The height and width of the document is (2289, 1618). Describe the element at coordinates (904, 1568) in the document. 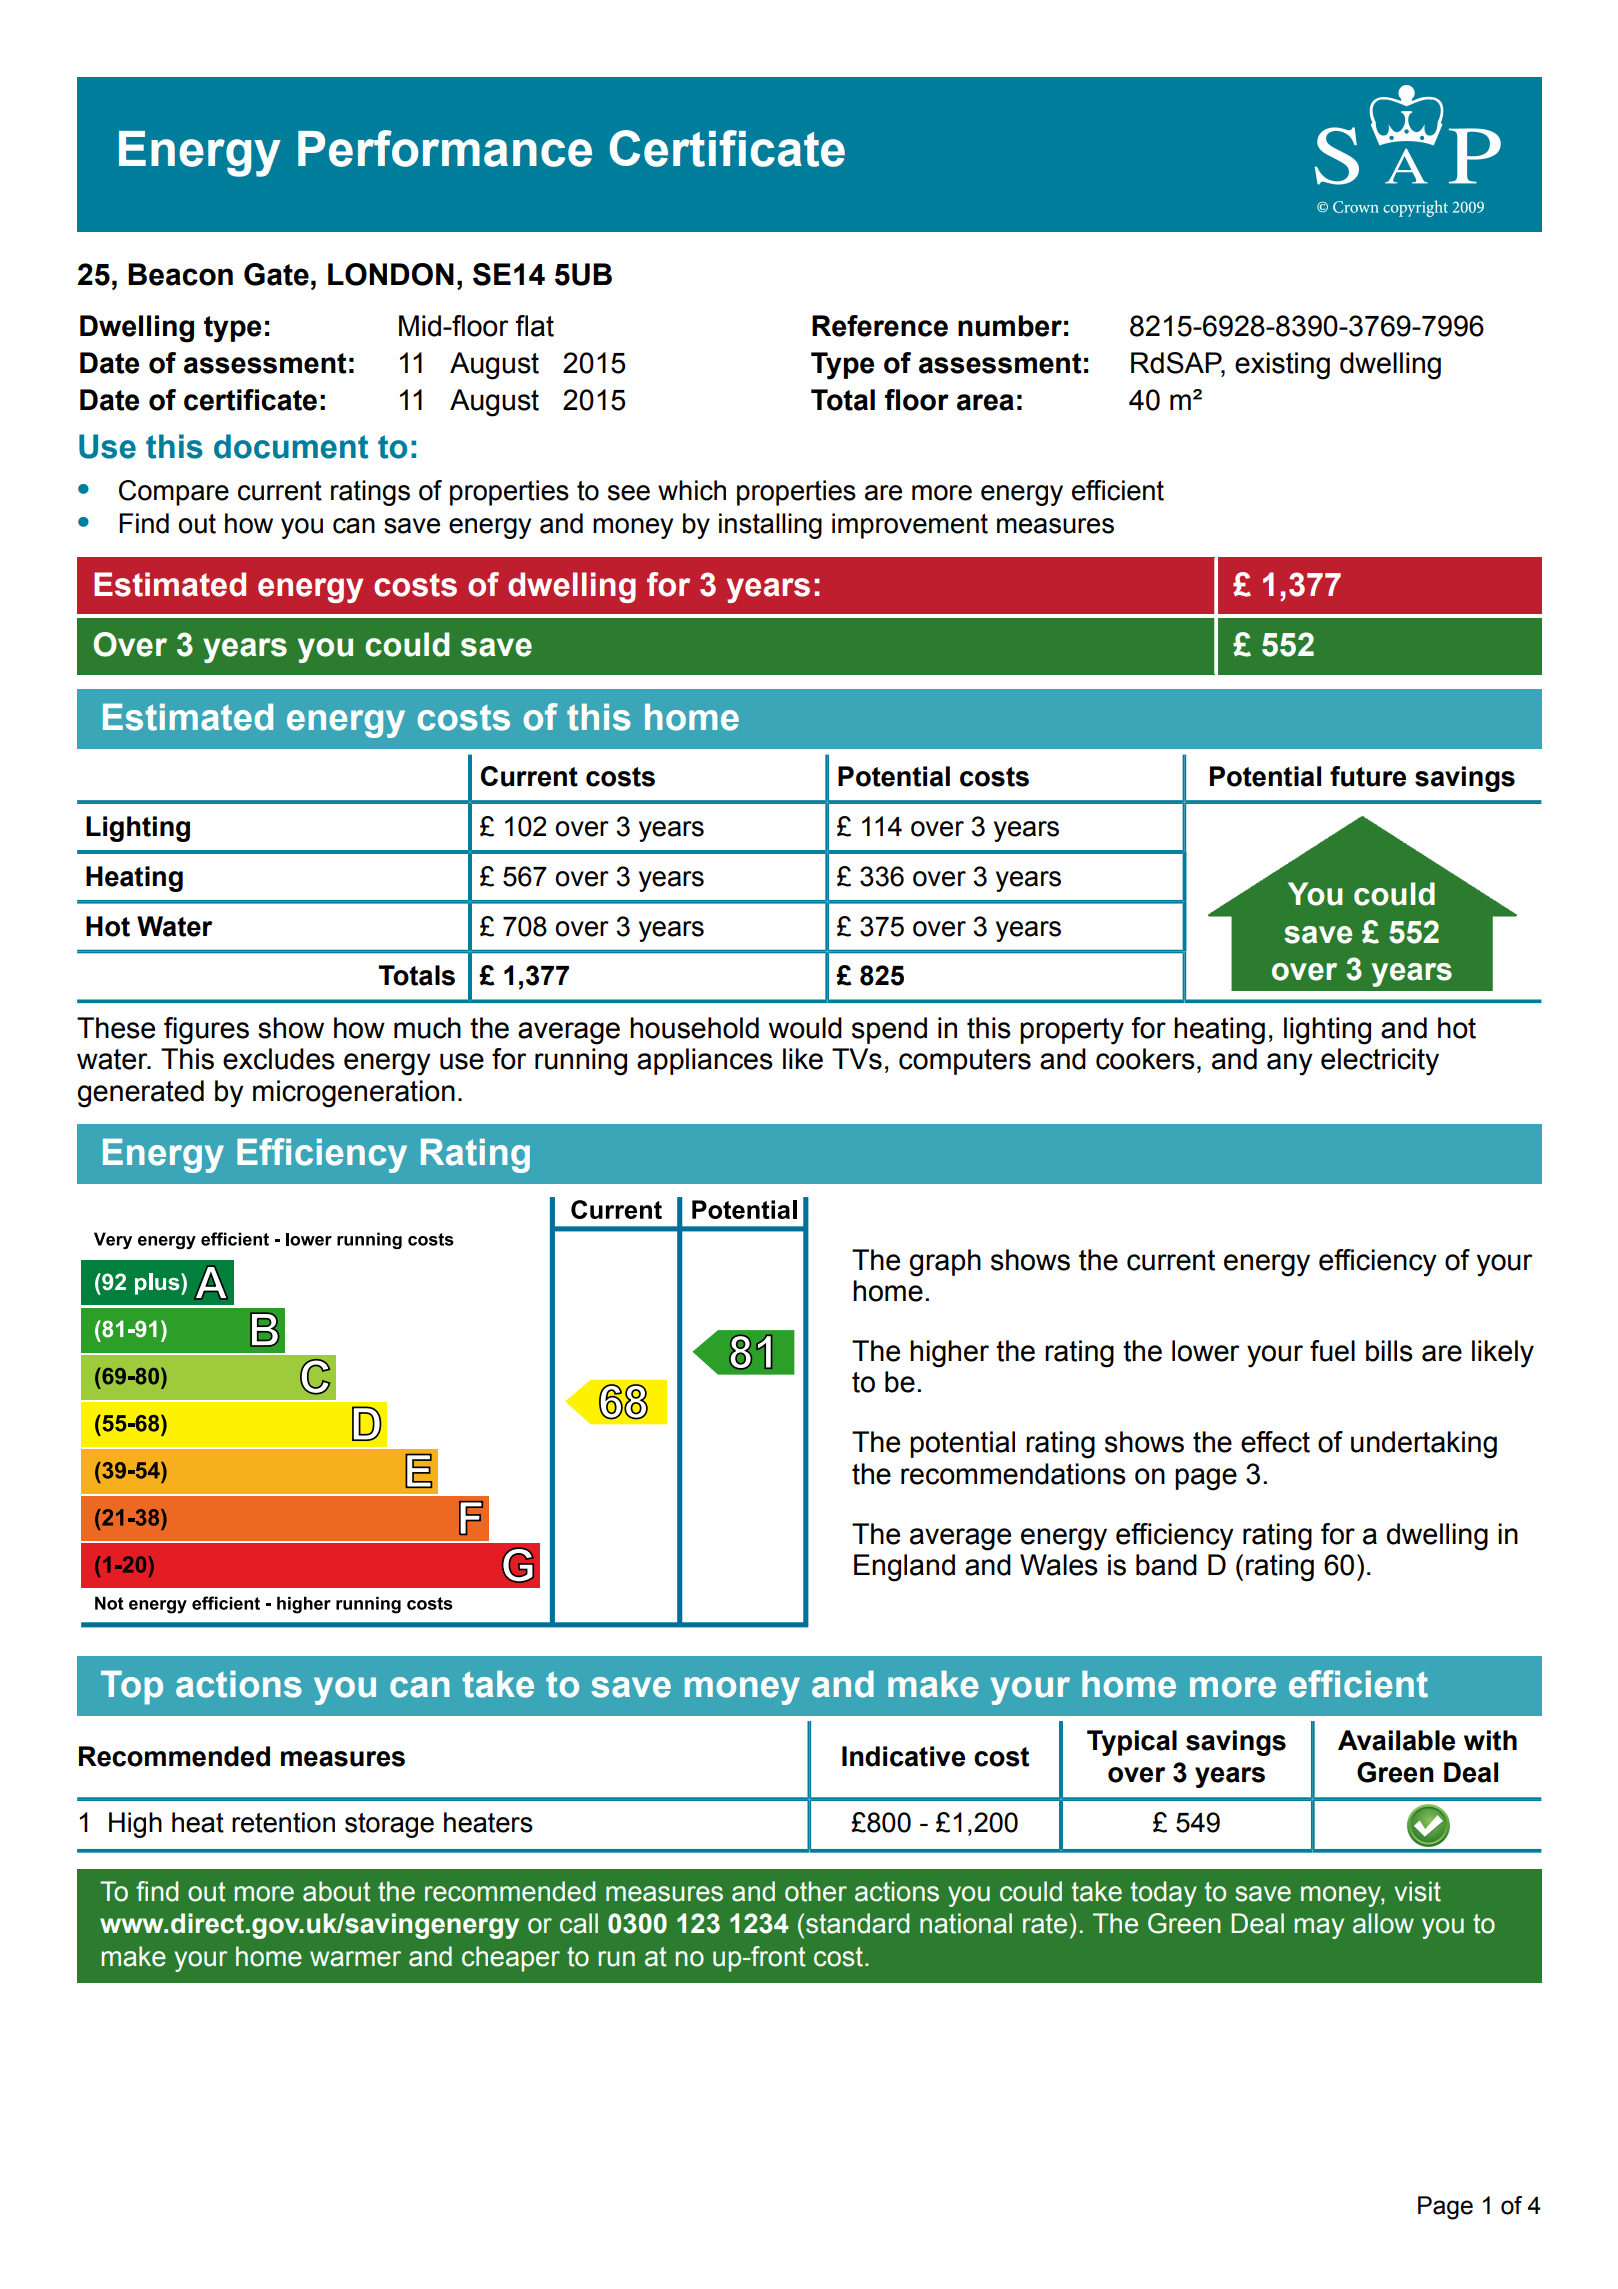

I see `England` at that location.
